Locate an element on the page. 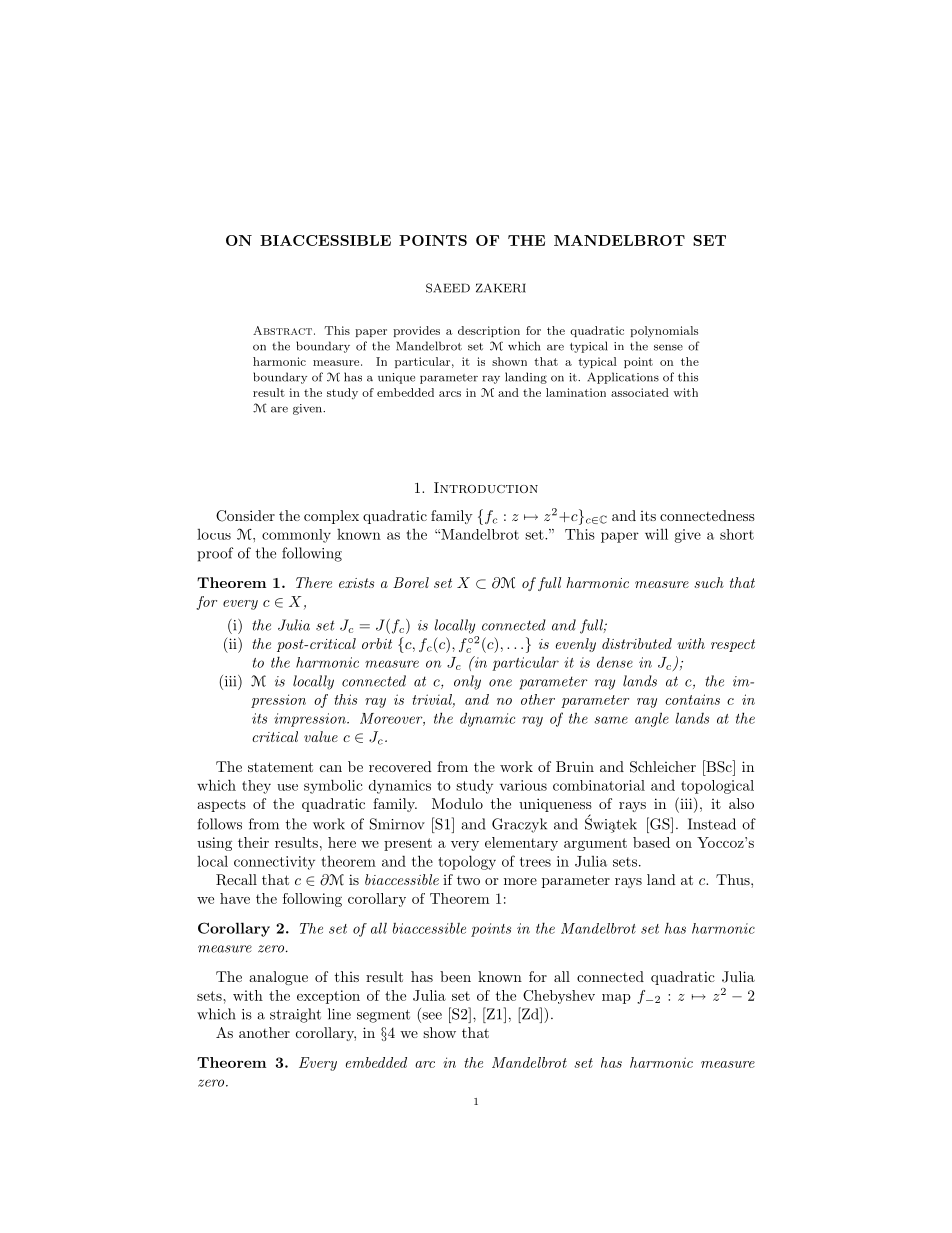 The image size is (952, 1233). Abstract is located at coordinates (284, 330).
